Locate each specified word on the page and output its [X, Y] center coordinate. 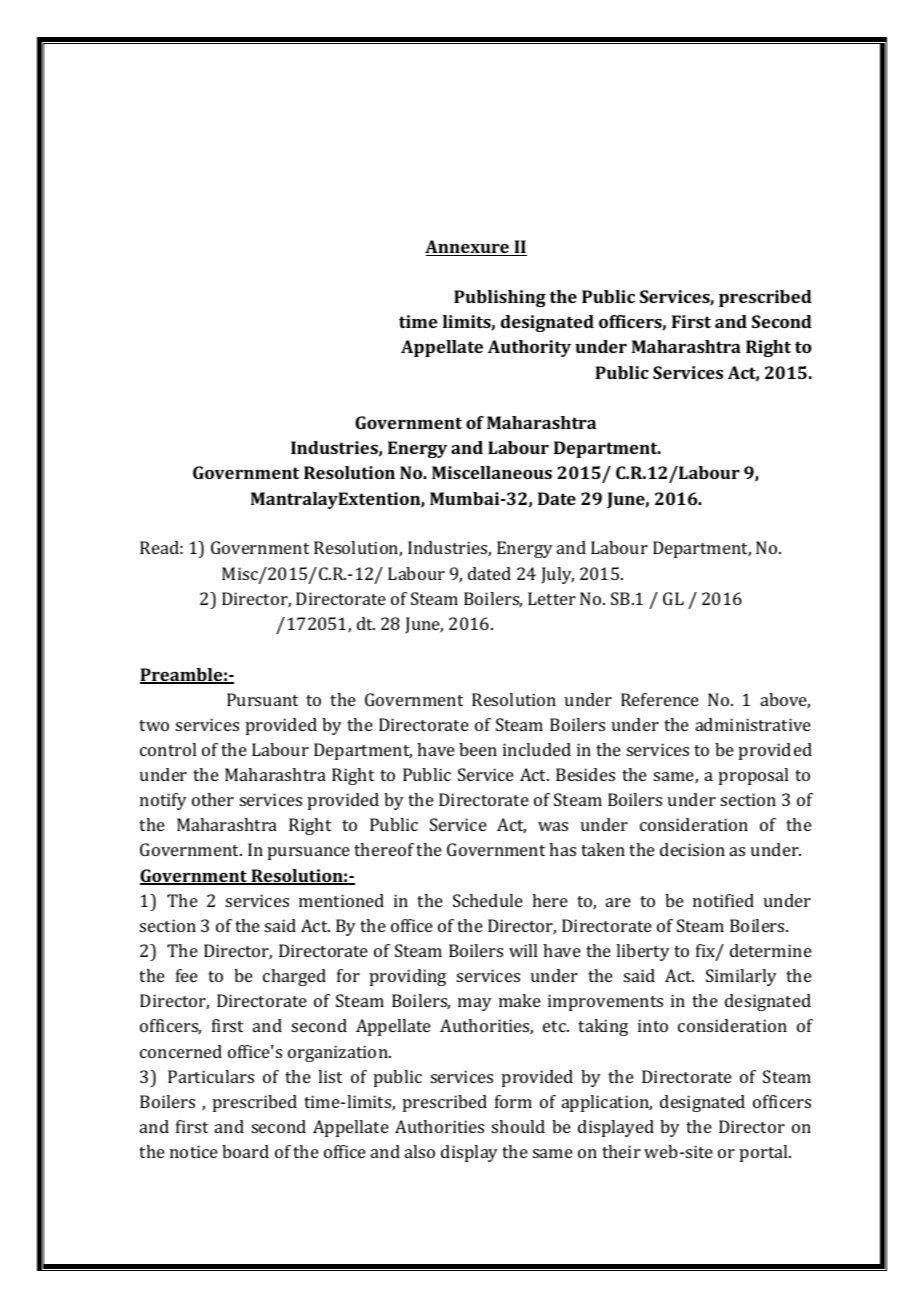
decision [692, 849]
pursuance [309, 853]
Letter [552, 598]
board [245, 1151]
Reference [660, 699]
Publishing [500, 298]
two [154, 725]
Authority [529, 348]
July [557, 575]
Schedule [488, 900]
